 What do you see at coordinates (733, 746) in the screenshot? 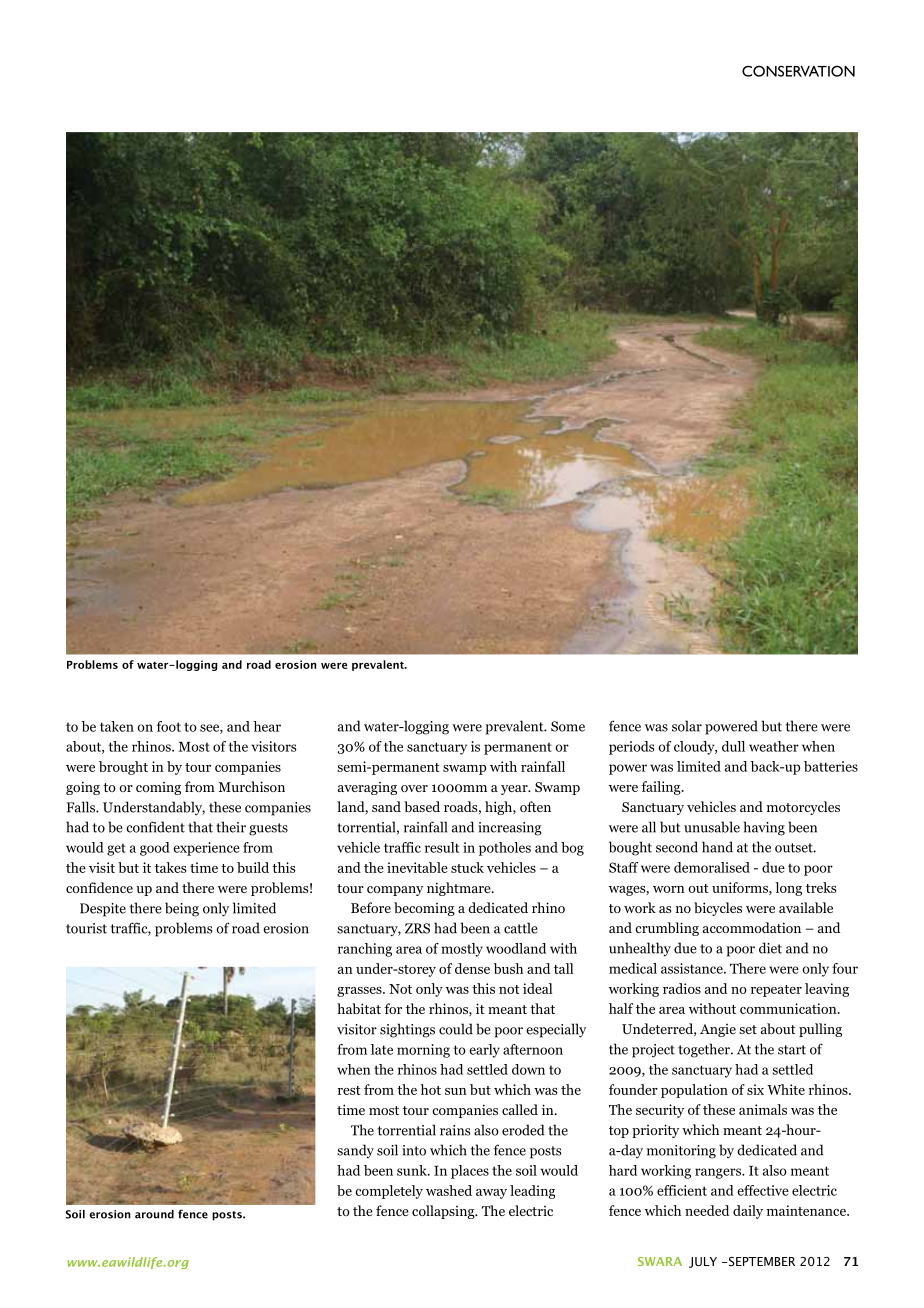
I see `dull` at bounding box center [733, 746].
